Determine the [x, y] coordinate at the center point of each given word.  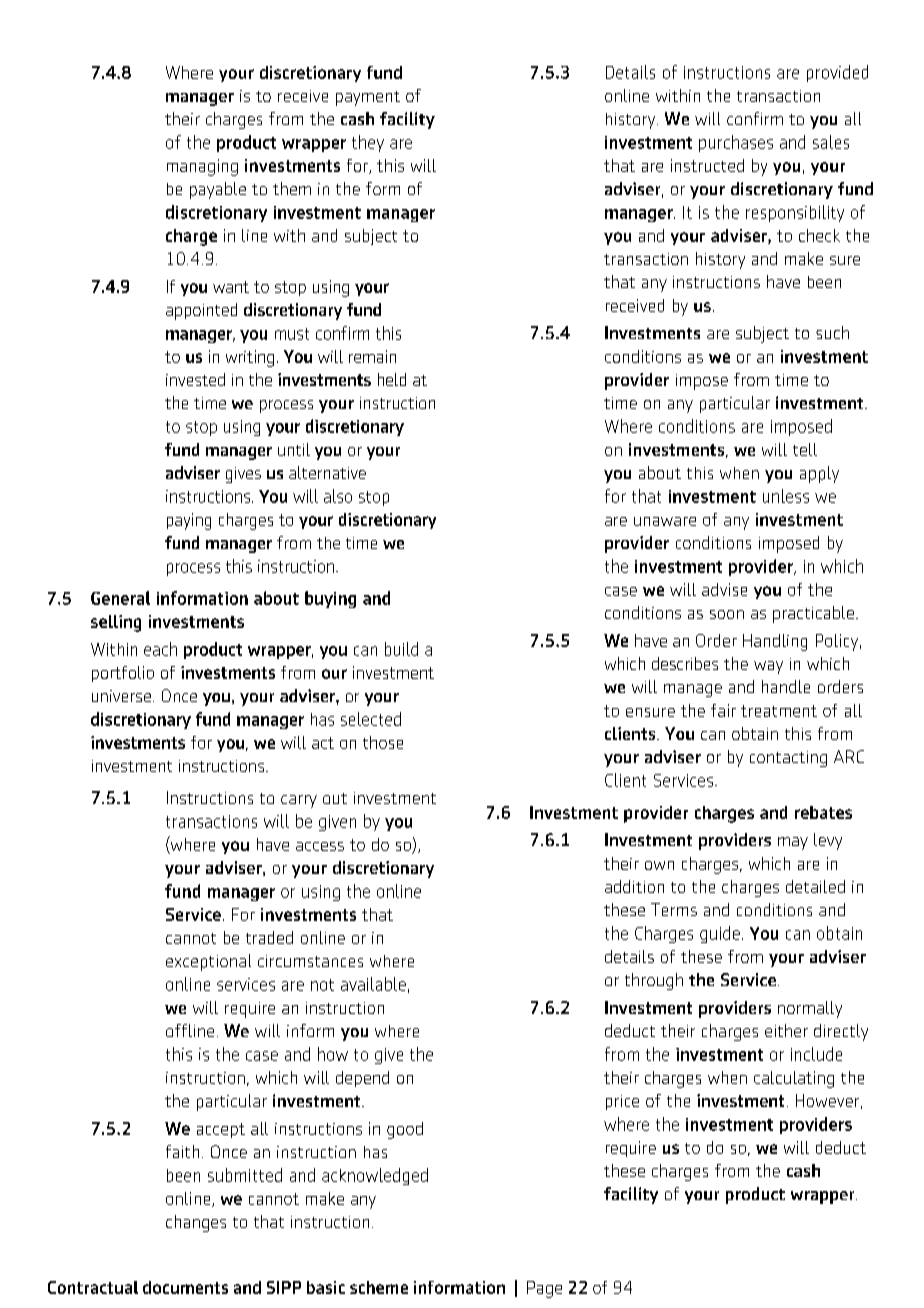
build [401, 649]
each [160, 649]
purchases [736, 143]
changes [196, 1223]
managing [202, 167]
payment [368, 98]
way [768, 667]
